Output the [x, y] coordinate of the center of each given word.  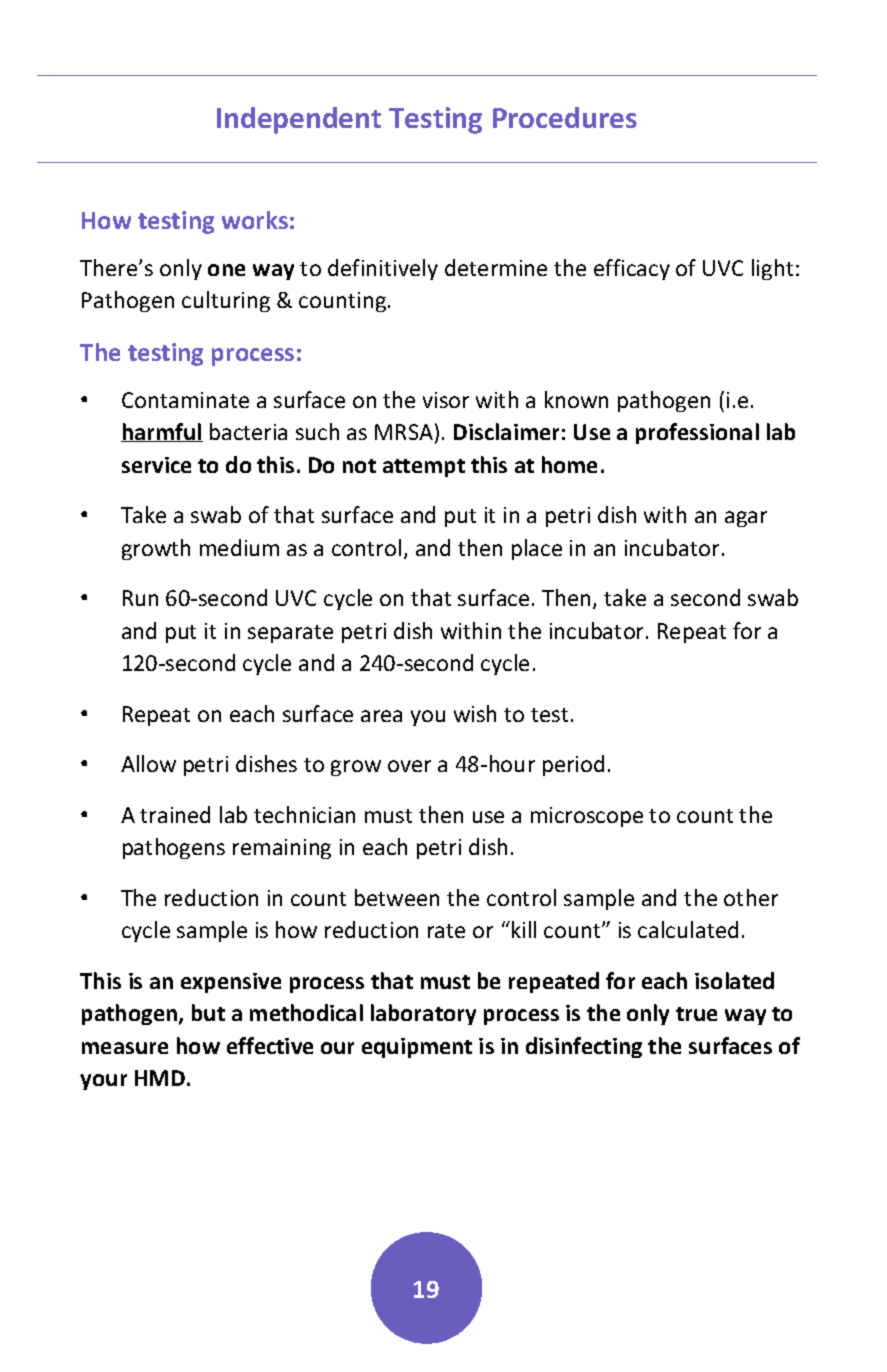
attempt [424, 468]
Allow [148, 763]
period [573, 765]
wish [475, 713]
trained [175, 814]
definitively [383, 269]
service [156, 465]
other [751, 897]
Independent [299, 120]
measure [125, 1048]
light [772, 269]
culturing [226, 301]
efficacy [632, 269]
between [397, 897]
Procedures [565, 117]
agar [746, 519]
